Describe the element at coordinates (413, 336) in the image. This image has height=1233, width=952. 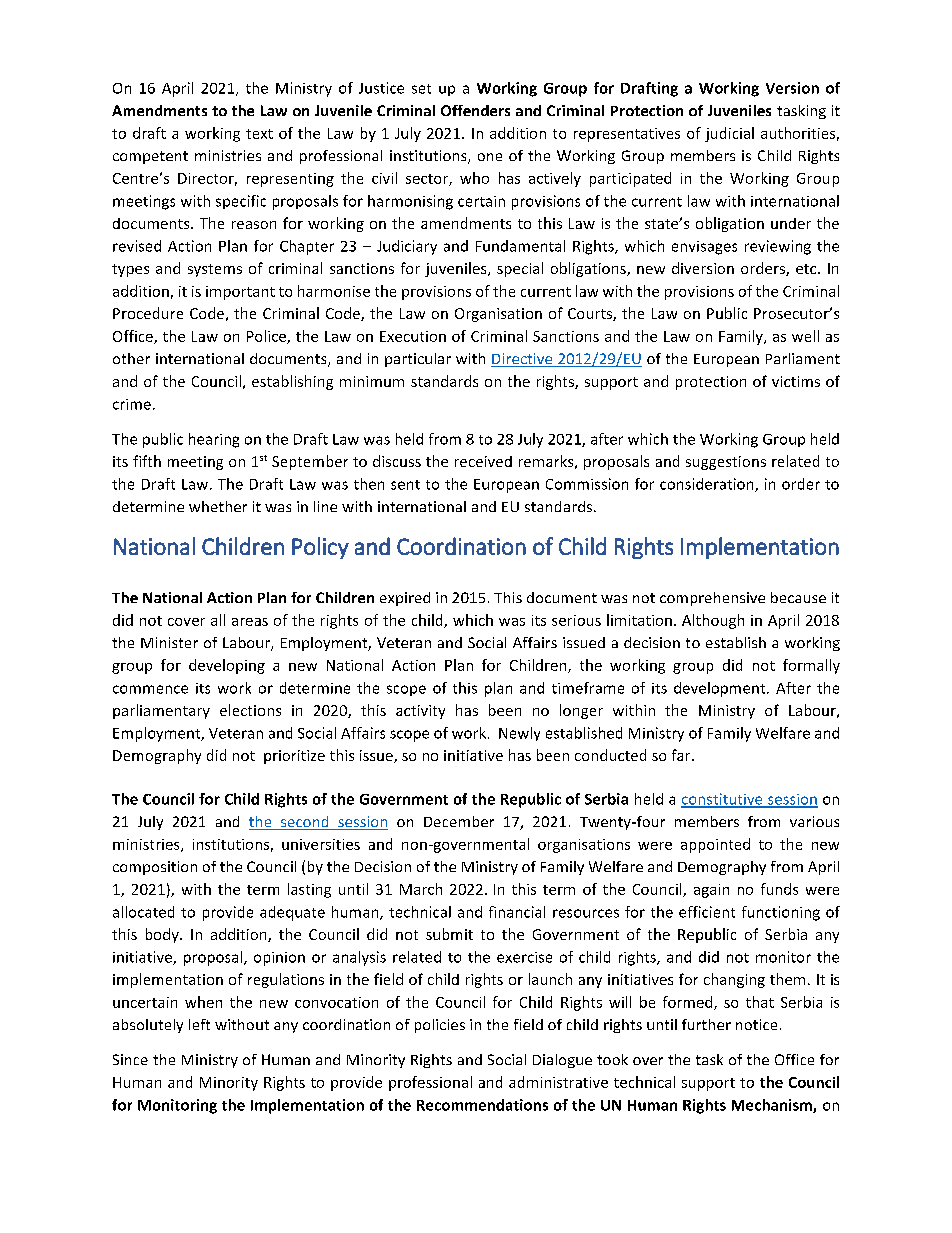
I see `Execution` at that location.
